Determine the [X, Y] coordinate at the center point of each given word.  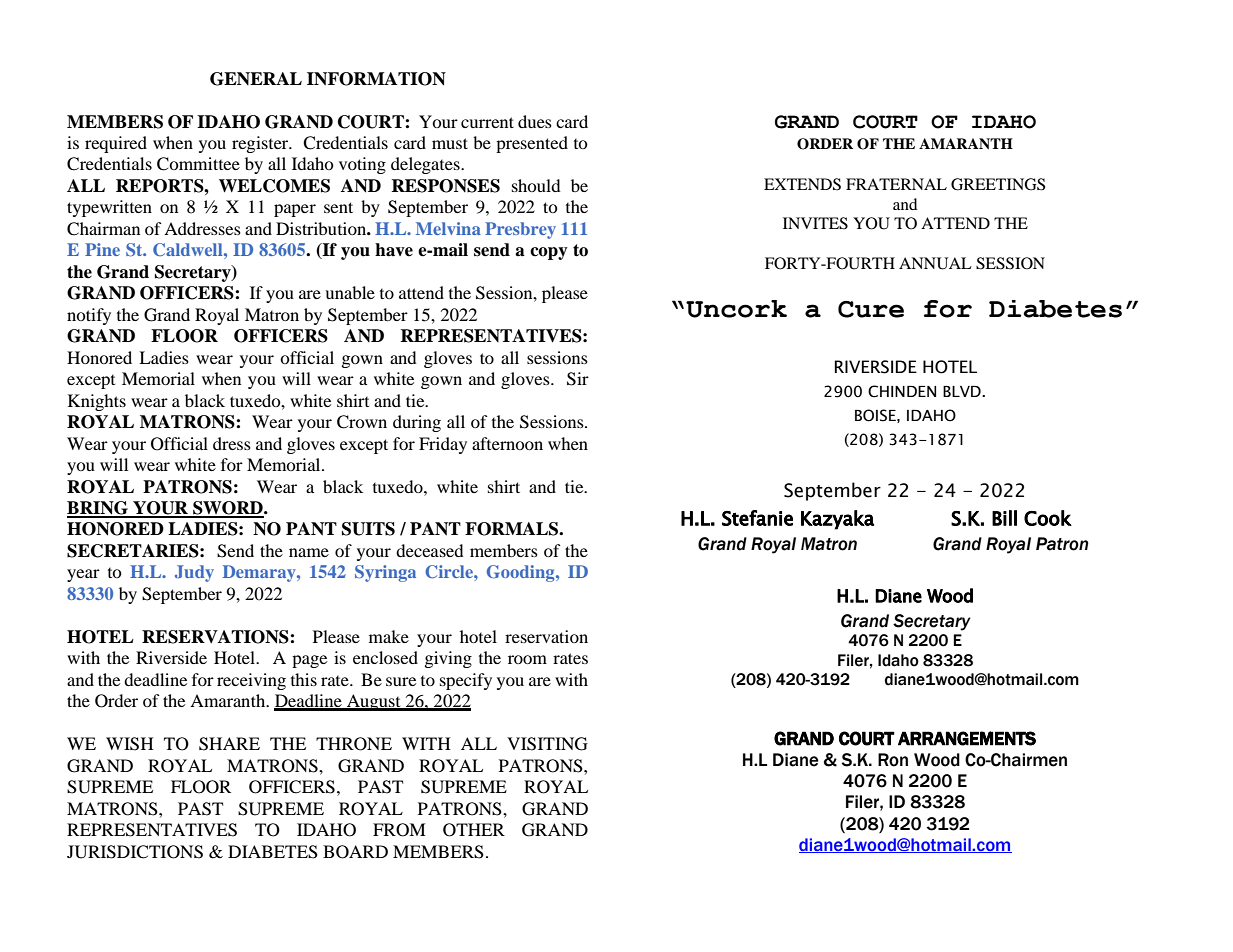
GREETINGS [998, 184]
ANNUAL [935, 263]
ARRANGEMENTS [967, 738]
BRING [99, 509]
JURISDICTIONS [135, 852]
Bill [1004, 518]
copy [549, 253]
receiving [251, 681]
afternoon [507, 443]
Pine [102, 249]
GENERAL [256, 79]
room [527, 659]
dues [535, 121]
